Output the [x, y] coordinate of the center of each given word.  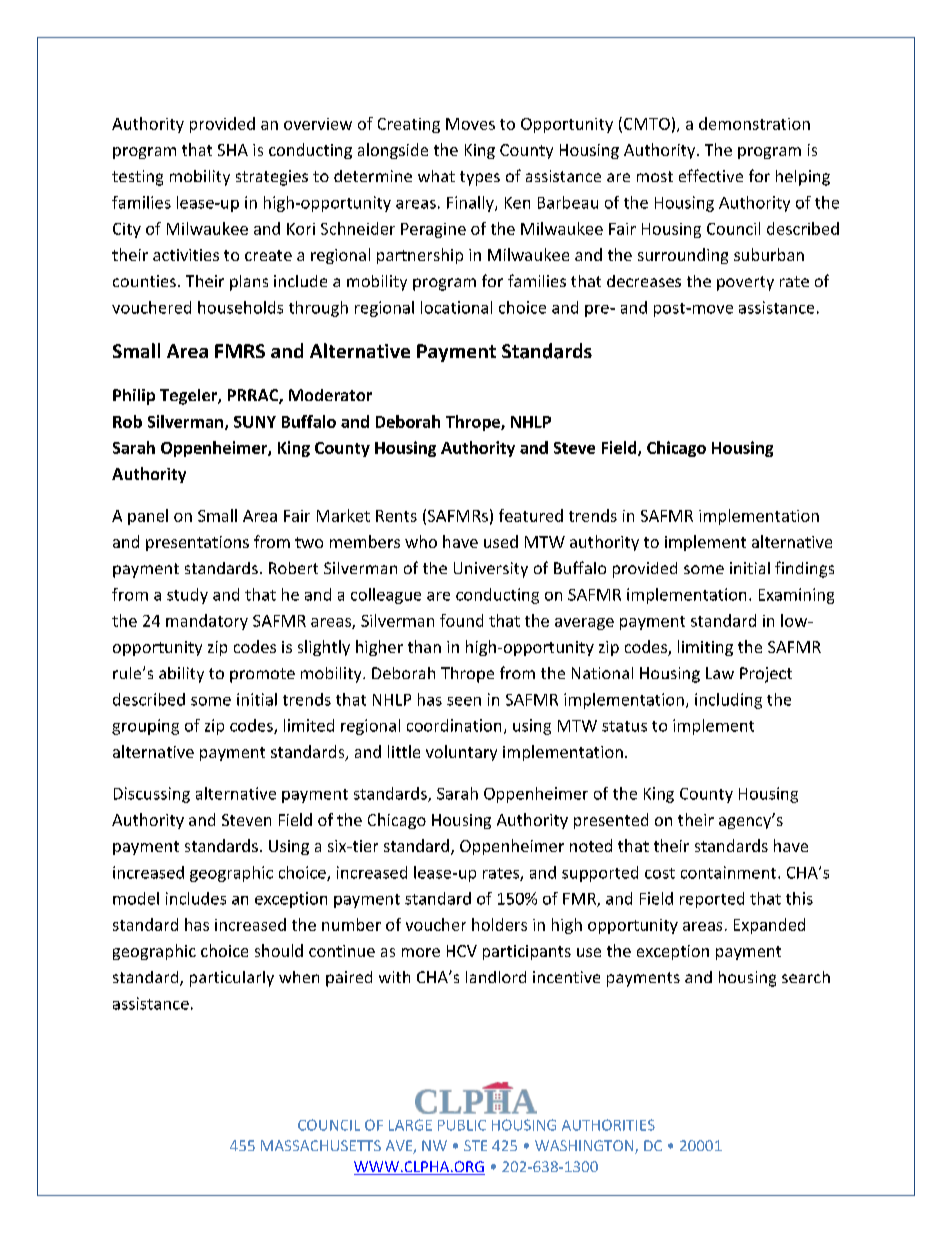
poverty [745, 283]
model [136, 898]
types [480, 178]
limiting [705, 648]
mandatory [207, 622]
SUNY [255, 422]
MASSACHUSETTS [321, 1145]
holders [499, 924]
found [461, 620]
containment [728, 872]
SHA [233, 150]
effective [711, 175]
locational [456, 307]
